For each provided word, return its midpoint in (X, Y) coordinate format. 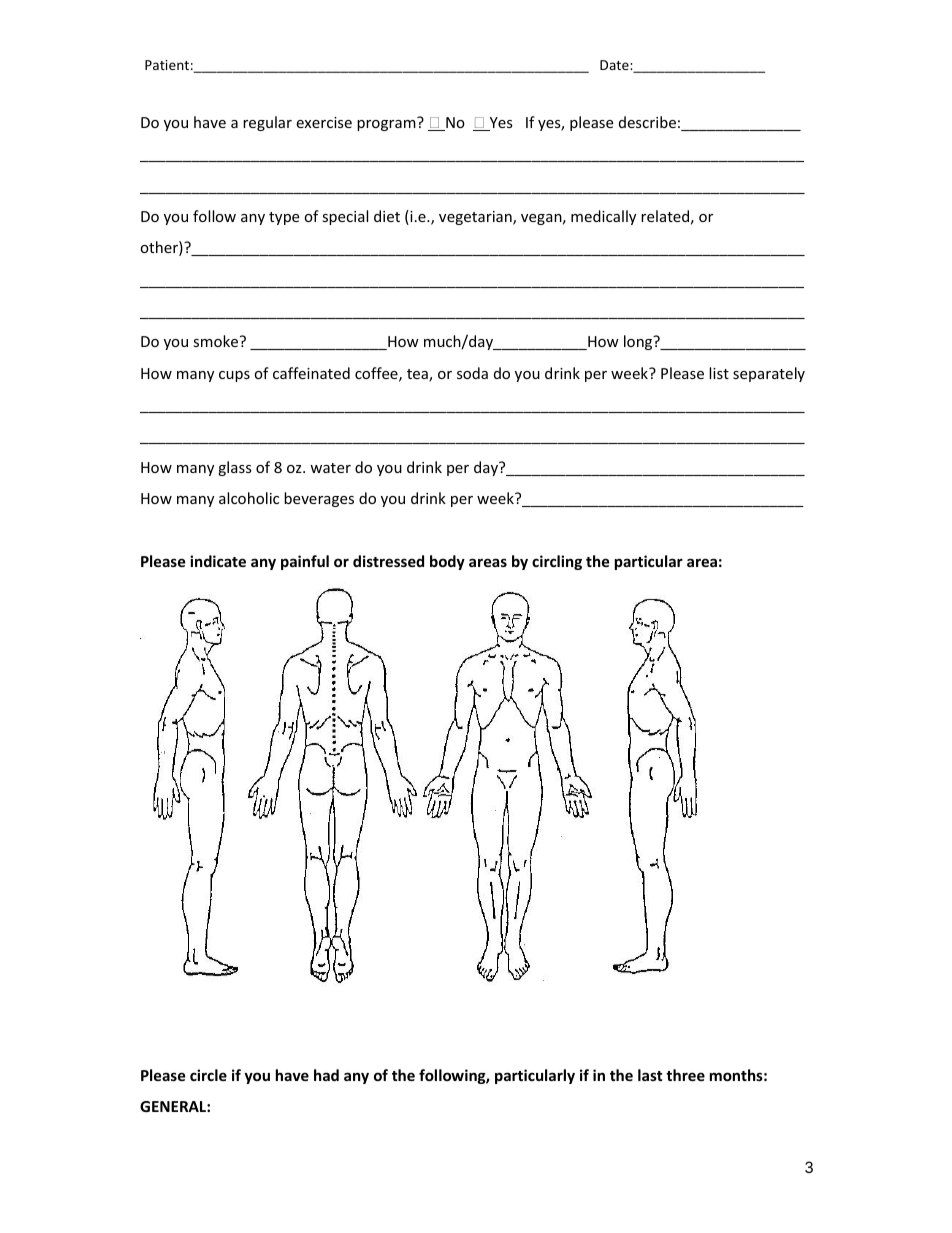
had (326, 1075)
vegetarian (476, 218)
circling (557, 562)
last (650, 1075)
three (685, 1075)
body (447, 562)
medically (603, 217)
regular (267, 123)
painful (305, 562)
